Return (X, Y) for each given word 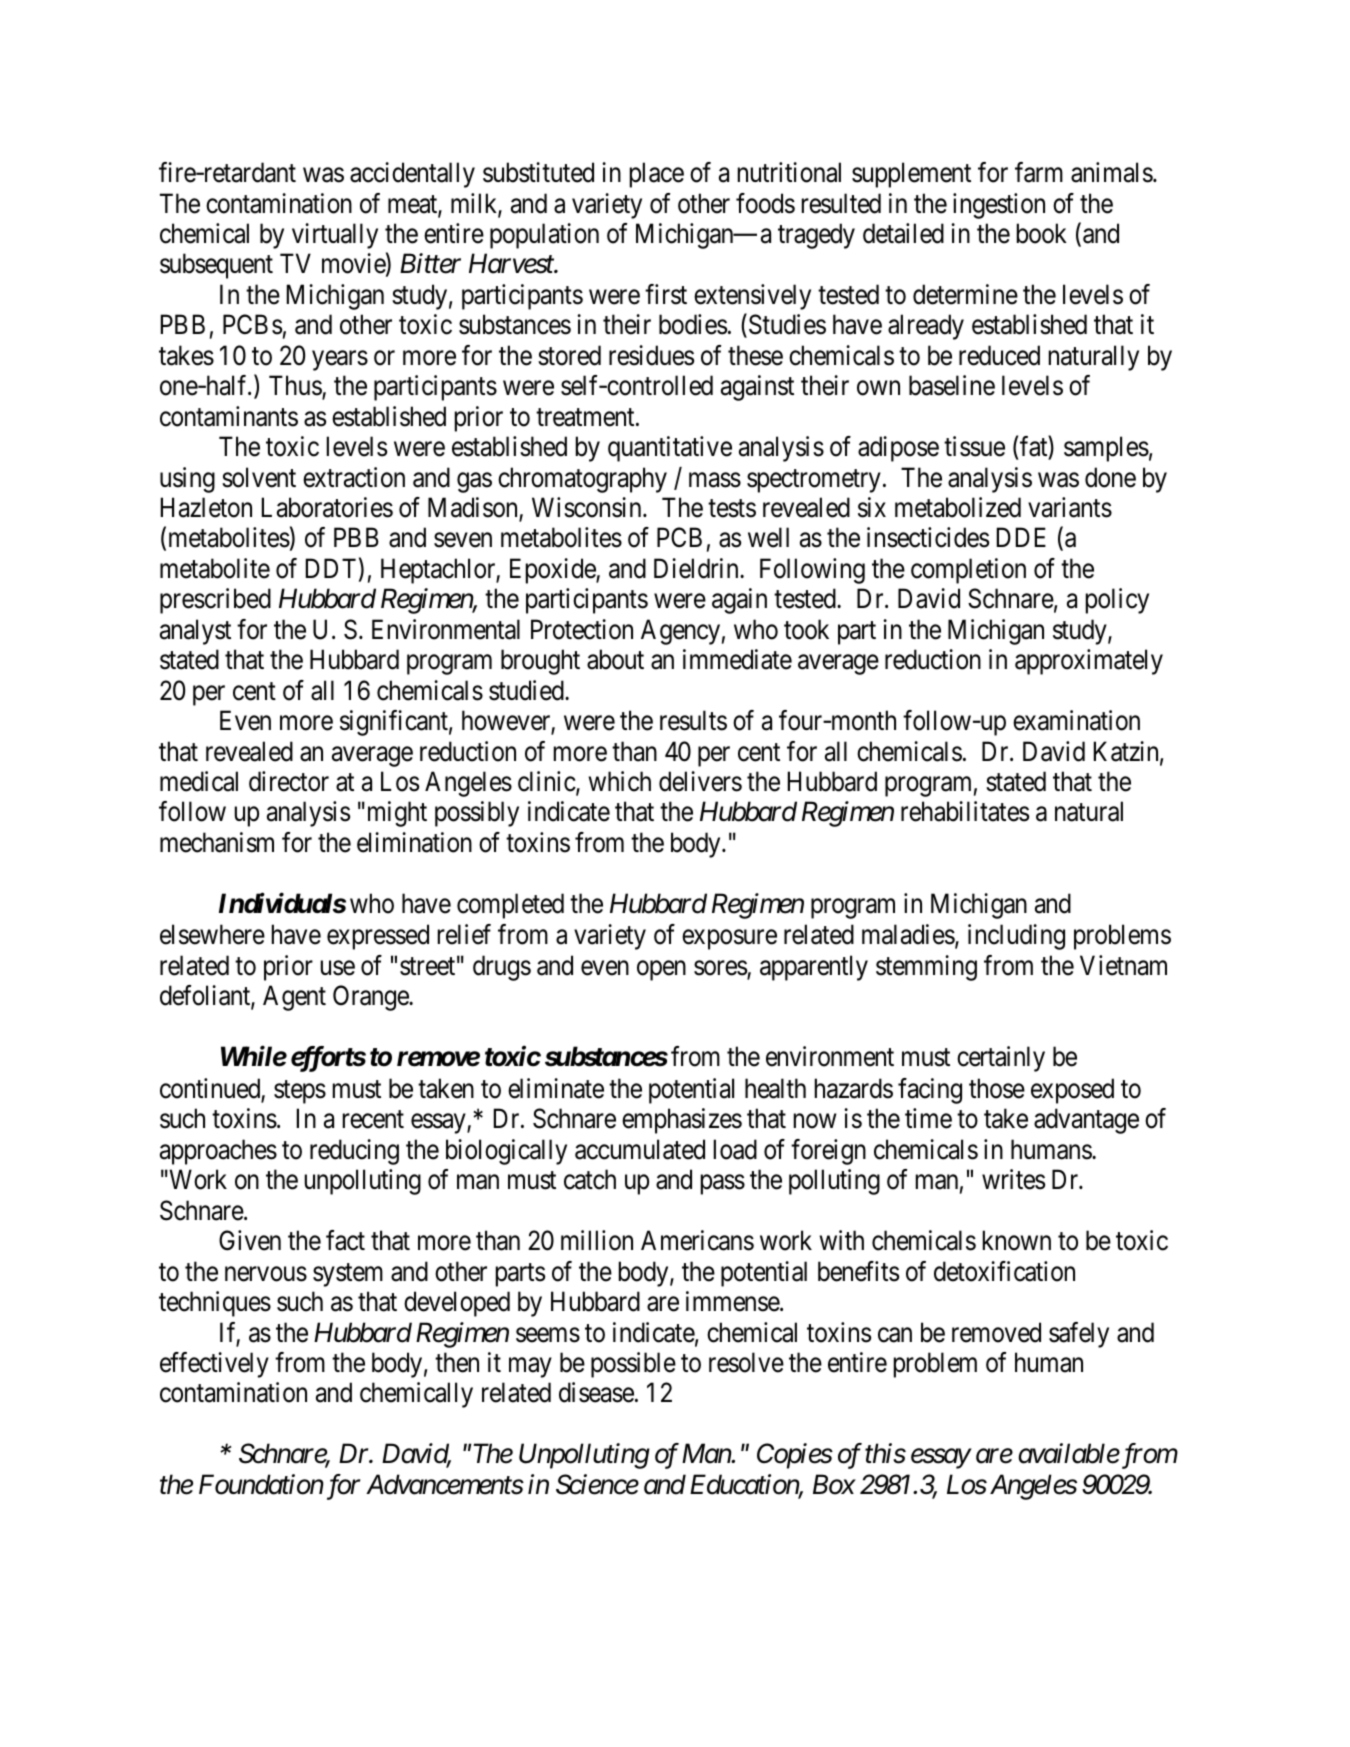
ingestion (999, 206)
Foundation (261, 1484)
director (289, 781)
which (620, 781)
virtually (335, 236)
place (657, 175)
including (1016, 937)
